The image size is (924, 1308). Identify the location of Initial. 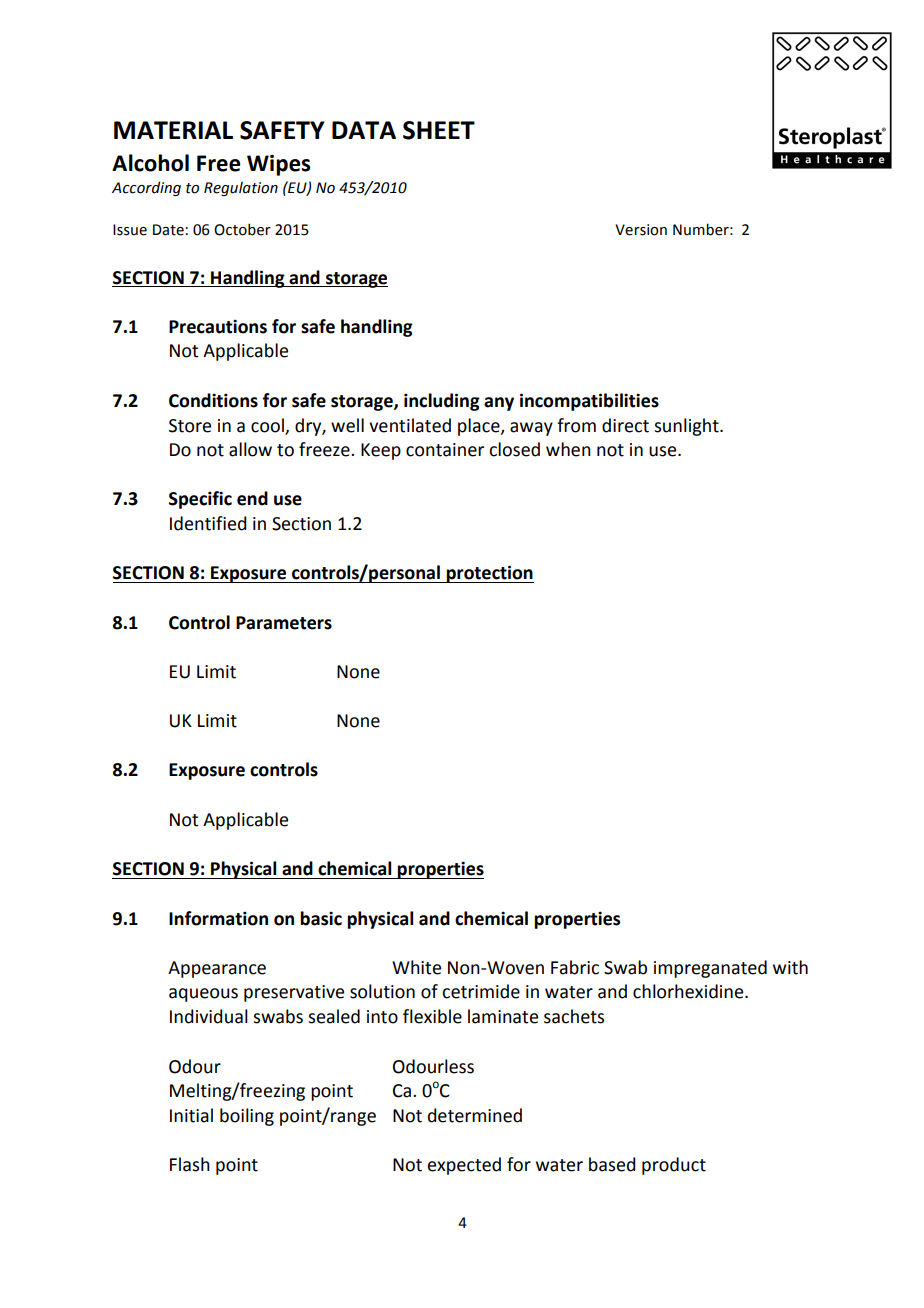
(191, 1115).
